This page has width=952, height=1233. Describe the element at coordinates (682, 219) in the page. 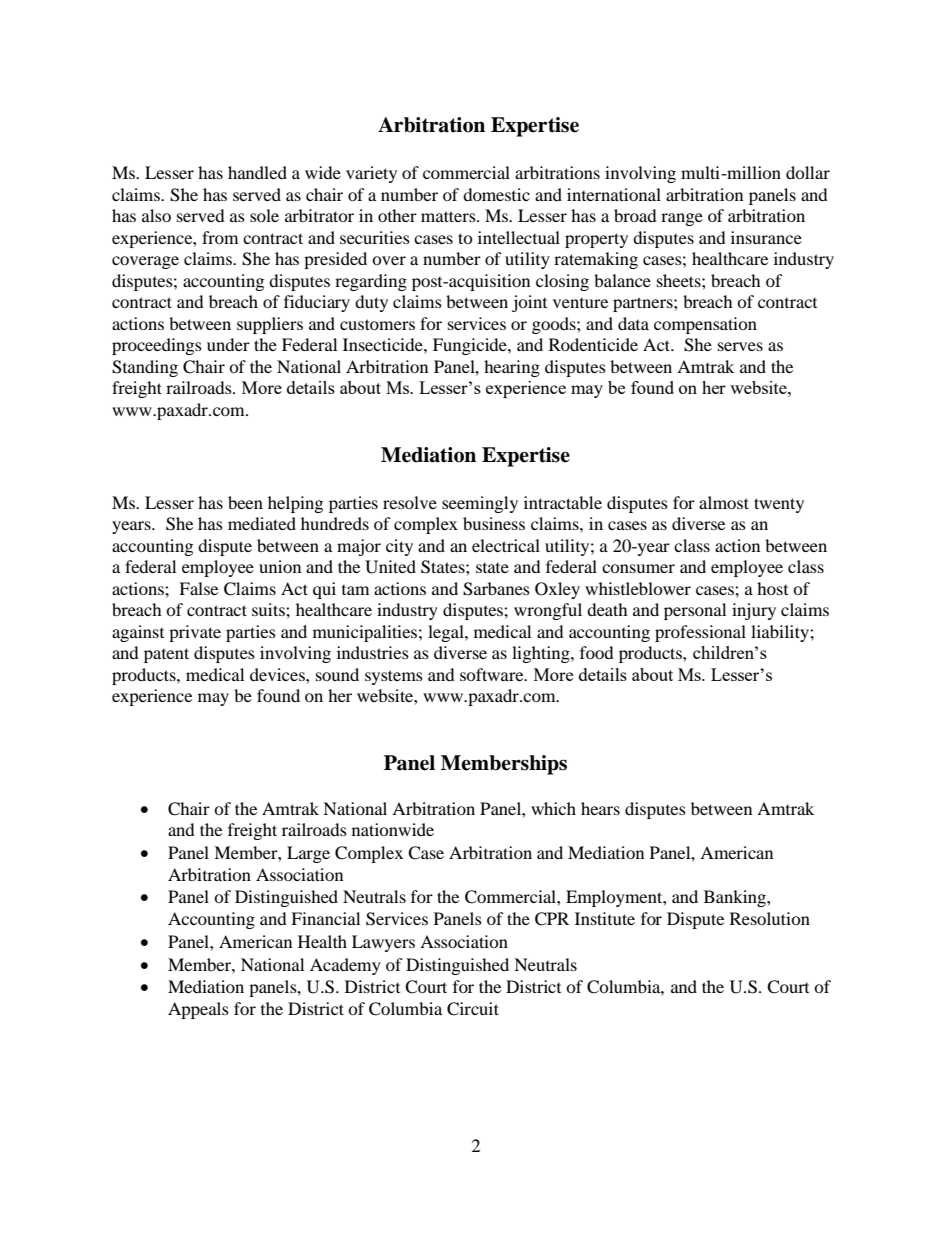

I see `range` at that location.
